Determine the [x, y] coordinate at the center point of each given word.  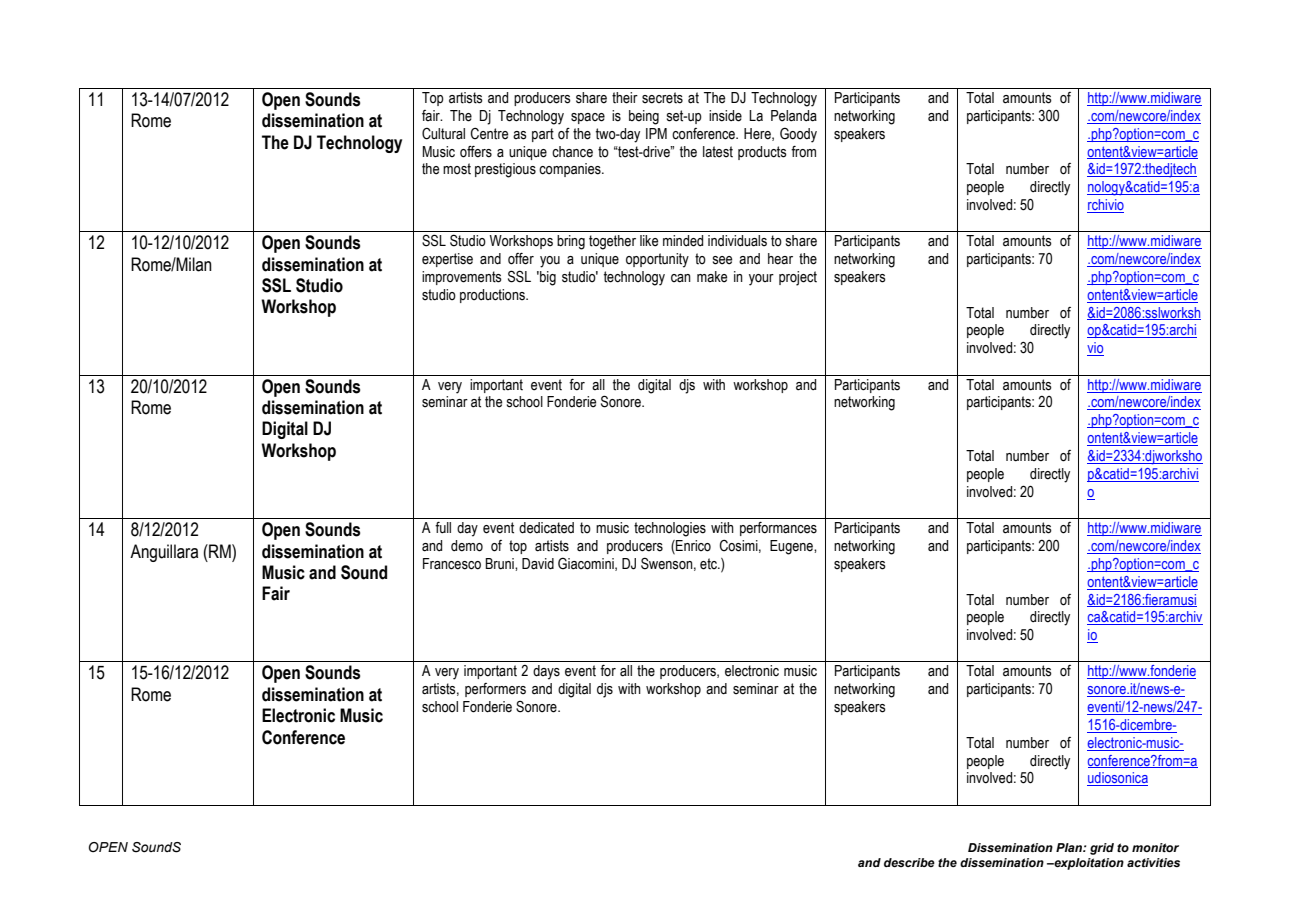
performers [495, 690]
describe [909, 862]
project [798, 278]
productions [493, 296]
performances [778, 529]
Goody [798, 135]
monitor [1155, 847]
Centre [489, 134]
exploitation [1088, 864]
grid [1102, 849]
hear [780, 259]
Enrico [692, 546]
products [762, 153]
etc [710, 564]
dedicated [546, 528]
